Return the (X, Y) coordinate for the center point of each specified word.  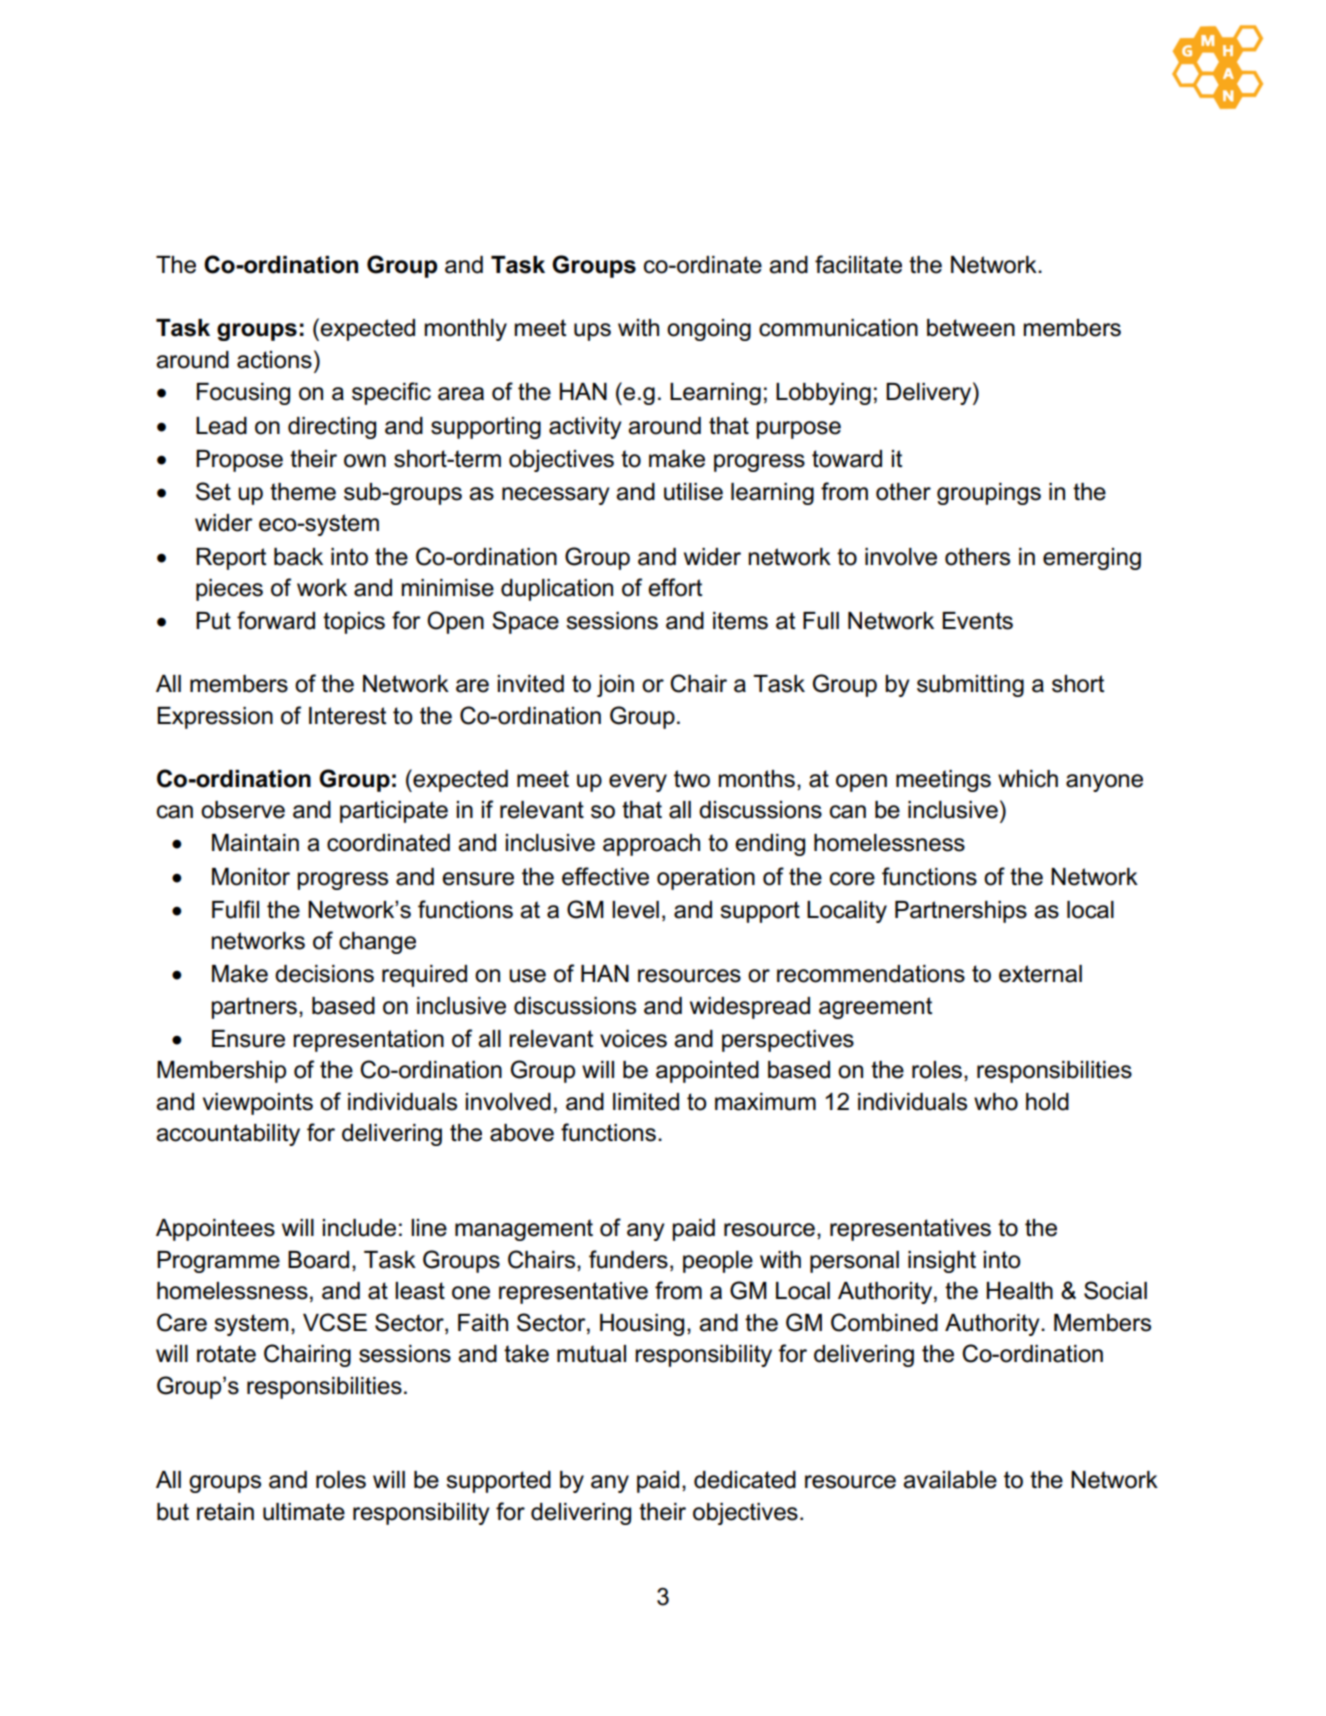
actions (274, 360)
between (971, 328)
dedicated (745, 1480)
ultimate (304, 1512)
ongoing (709, 330)
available (950, 1480)
